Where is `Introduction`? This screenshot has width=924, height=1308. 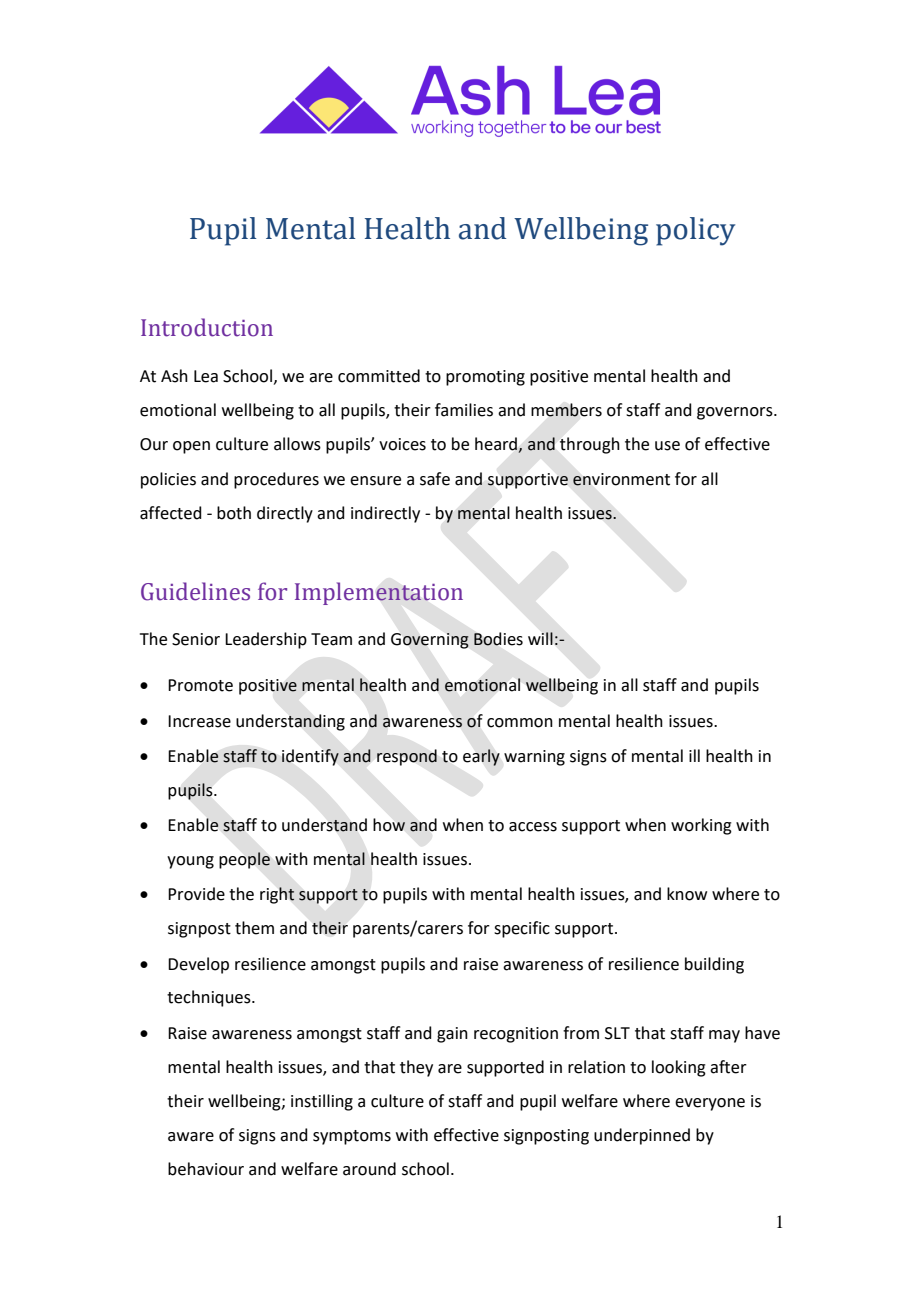 Introduction is located at coordinates (207, 327).
